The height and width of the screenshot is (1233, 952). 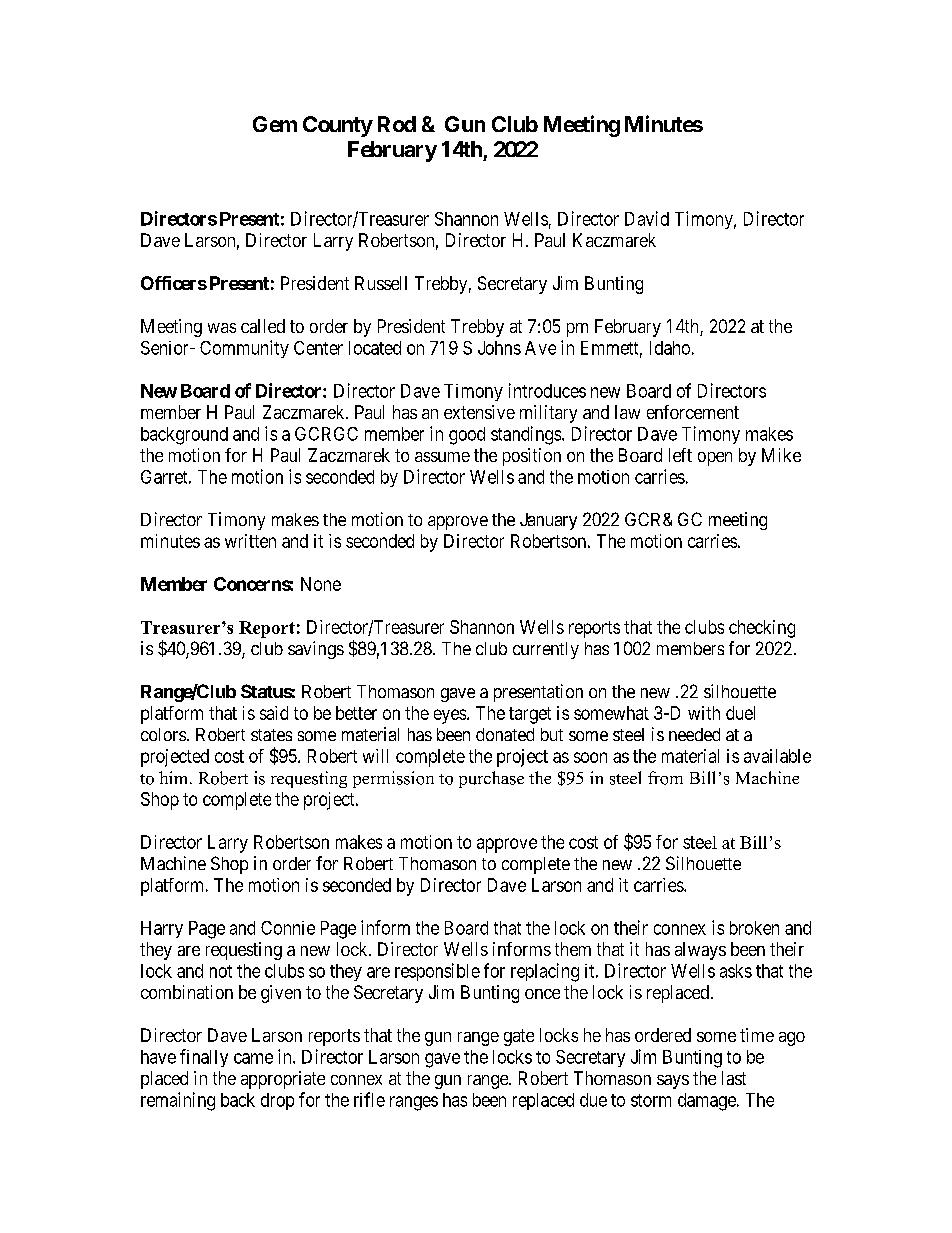 I want to click on written, so click(x=250, y=541).
